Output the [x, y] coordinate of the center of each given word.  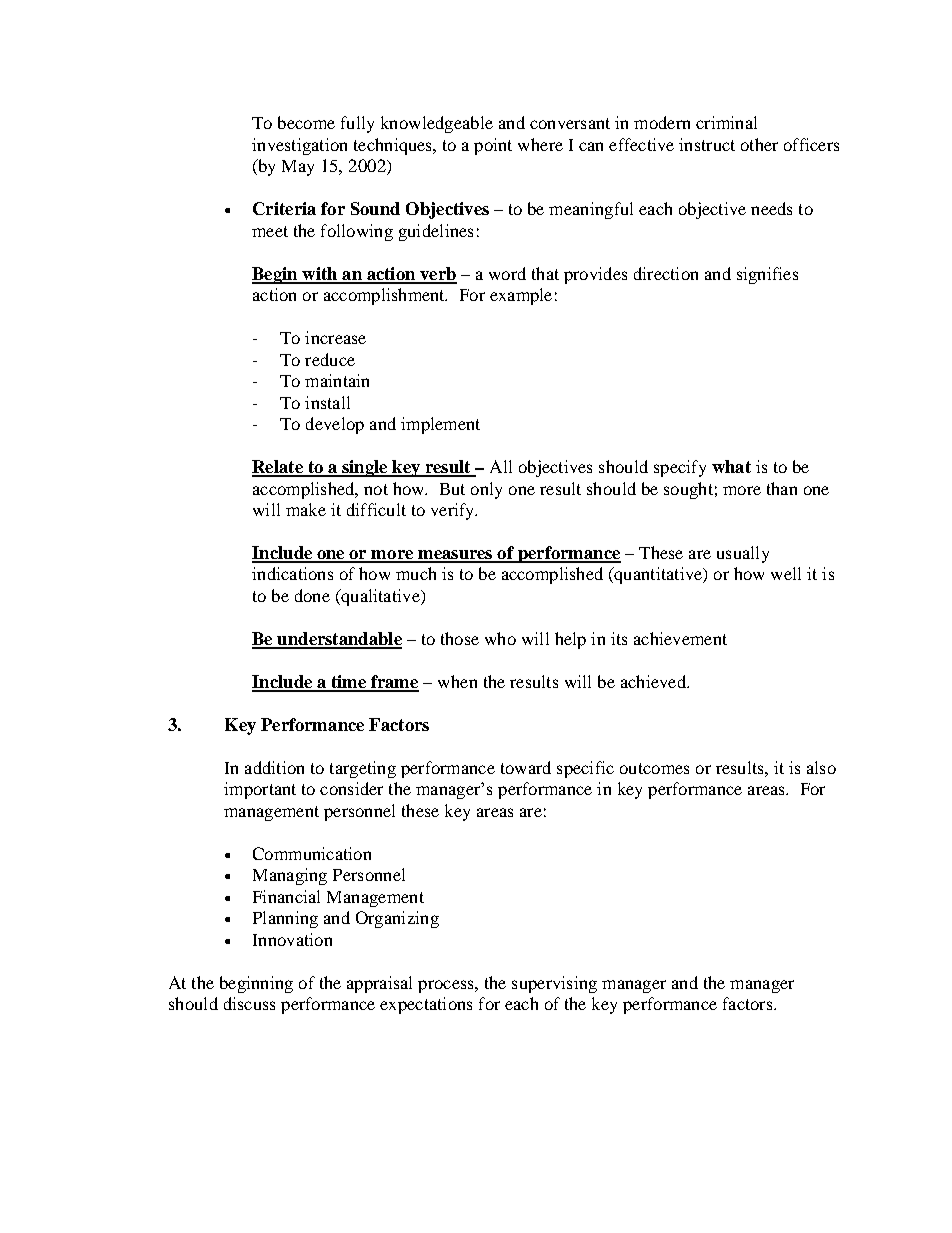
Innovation [292, 939]
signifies [767, 275]
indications [292, 573]
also [821, 767]
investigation [299, 146]
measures [455, 556]
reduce [330, 359]
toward [526, 767]
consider [351, 788]
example [521, 296]
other [759, 144]
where [540, 144]
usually [743, 554]
